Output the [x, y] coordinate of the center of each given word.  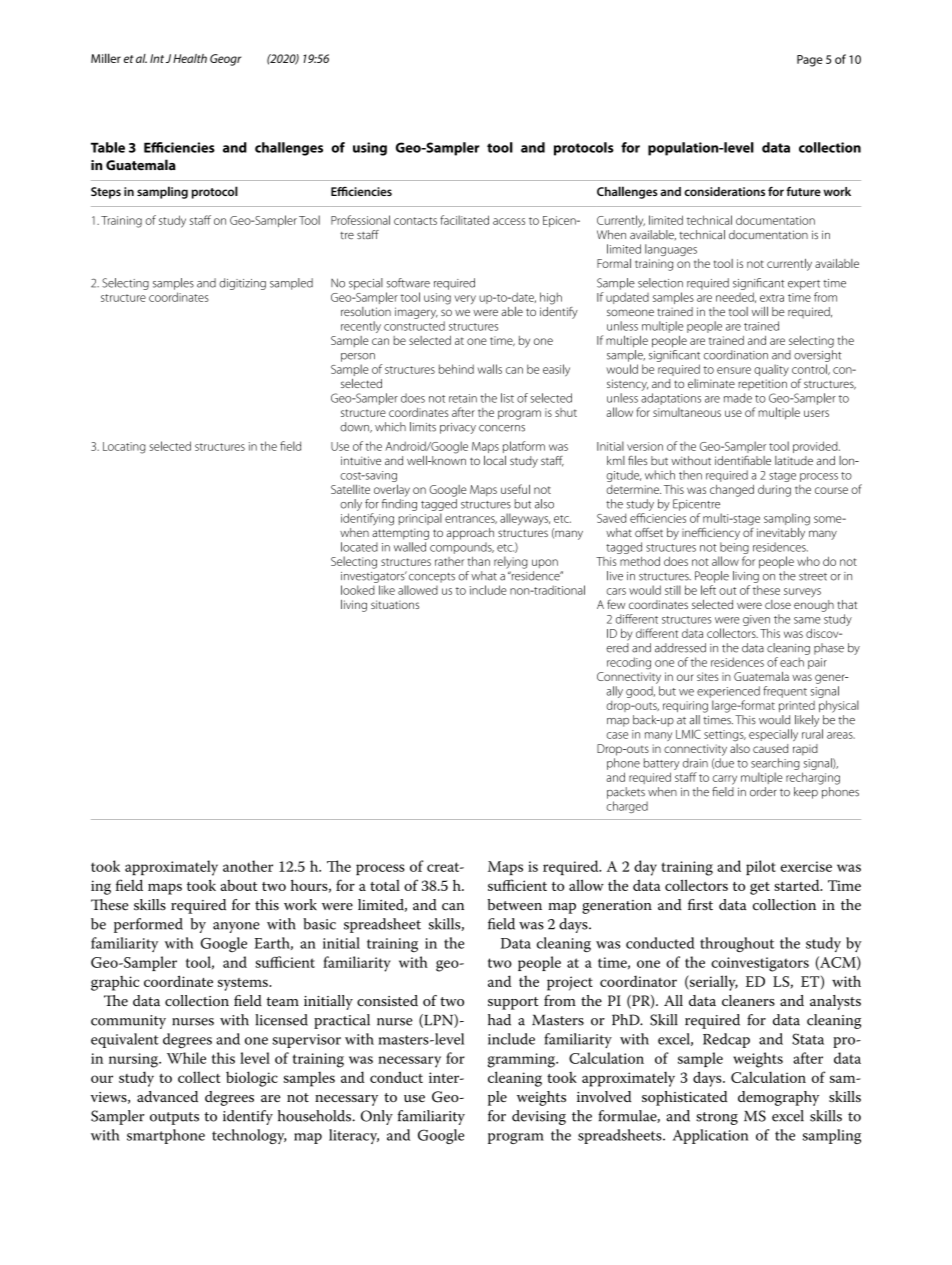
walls [490, 369]
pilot [761, 867]
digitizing [242, 284]
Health [190, 58]
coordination [736, 355]
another [248, 866]
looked [358, 590]
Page [810, 61]
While [186, 1058]
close [778, 604]
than [479, 561]
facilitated [464, 220]
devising [539, 1117]
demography [778, 1098]
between [515, 905]
